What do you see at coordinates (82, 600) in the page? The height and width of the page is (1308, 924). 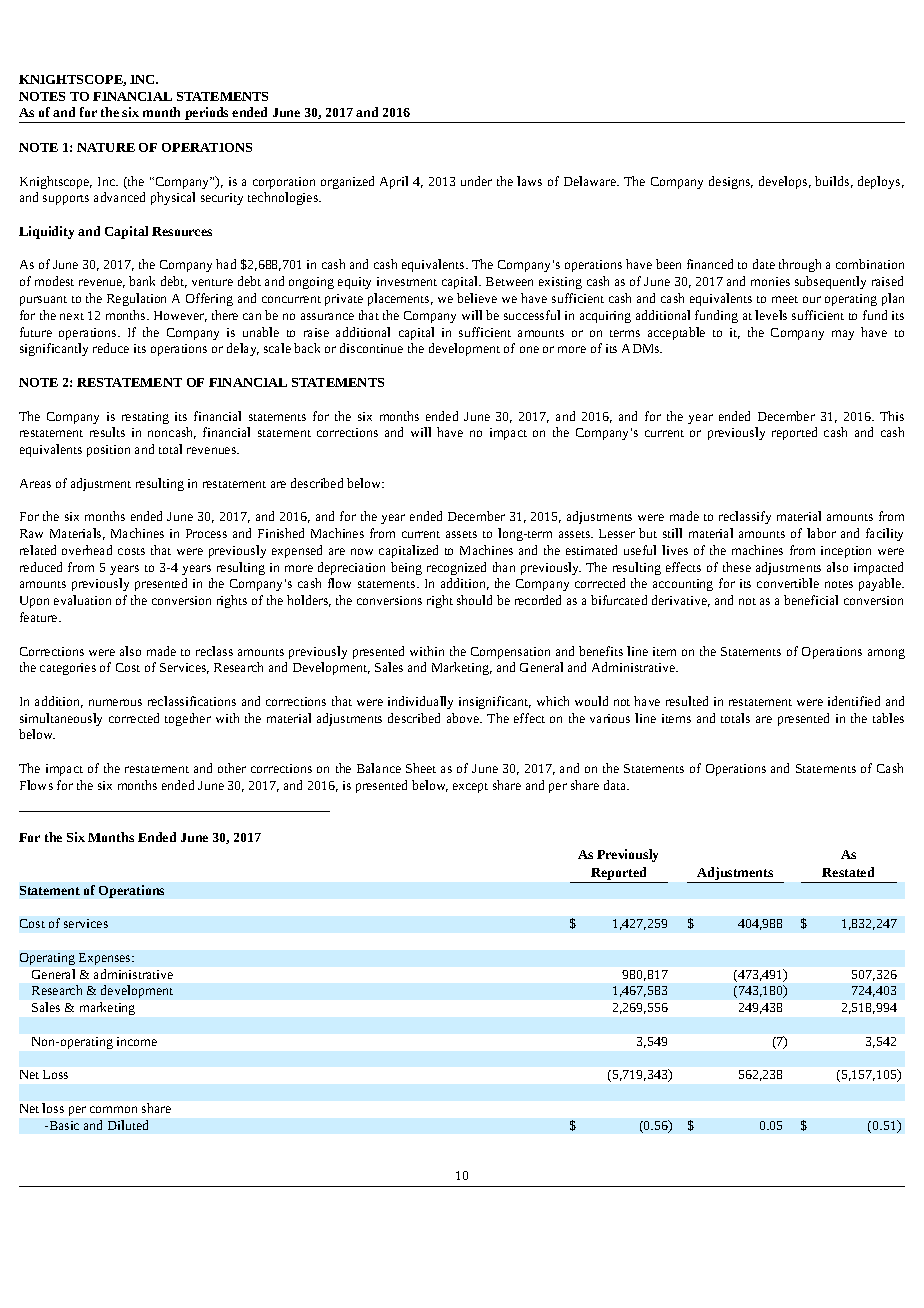 I see `evaluation` at bounding box center [82, 600].
